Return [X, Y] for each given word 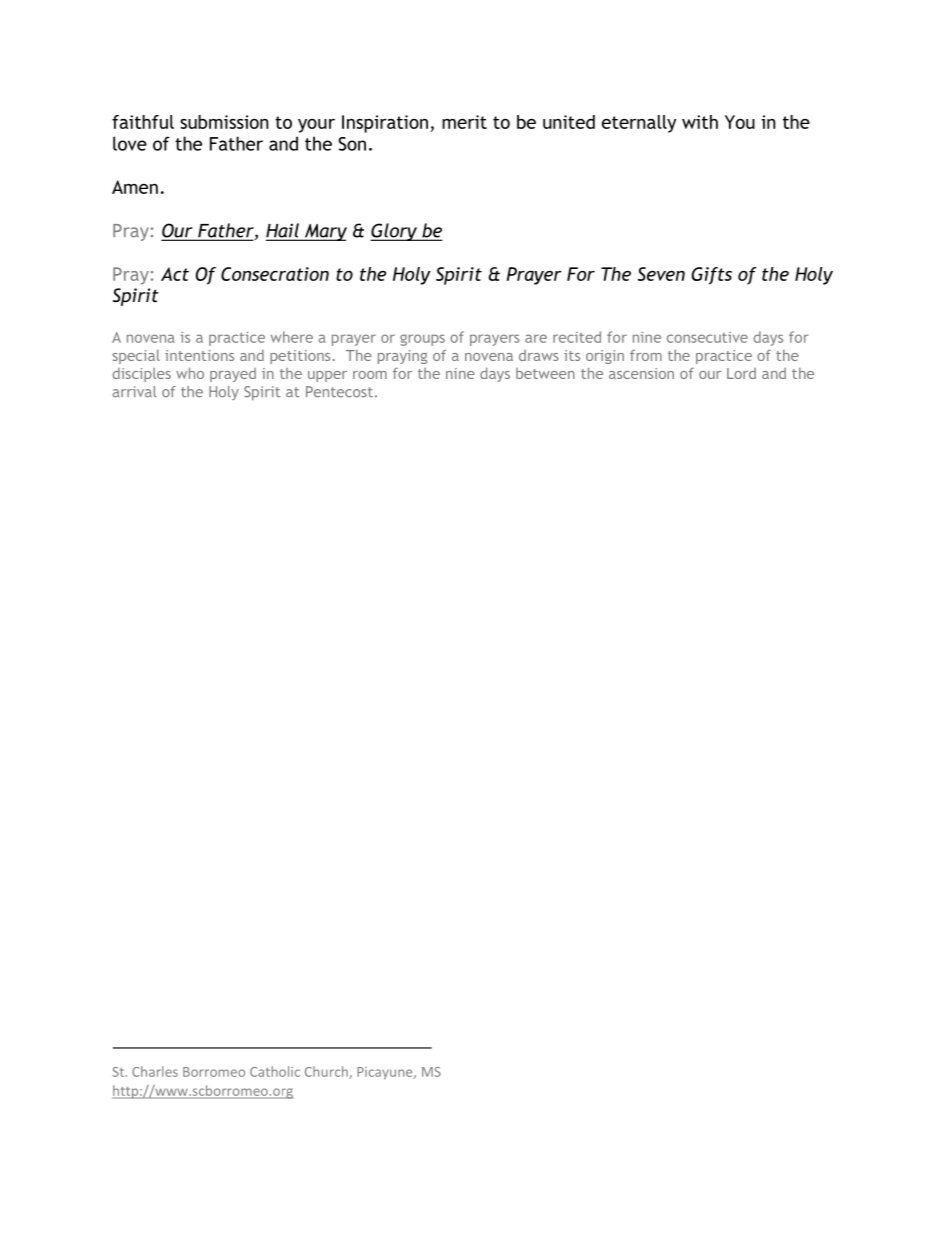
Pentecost [339, 392]
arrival [135, 391]
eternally [639, 124]
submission [224, 122]
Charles [155, 1071]
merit [464, 122]
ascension [641, 373]
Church [327, 1072]
